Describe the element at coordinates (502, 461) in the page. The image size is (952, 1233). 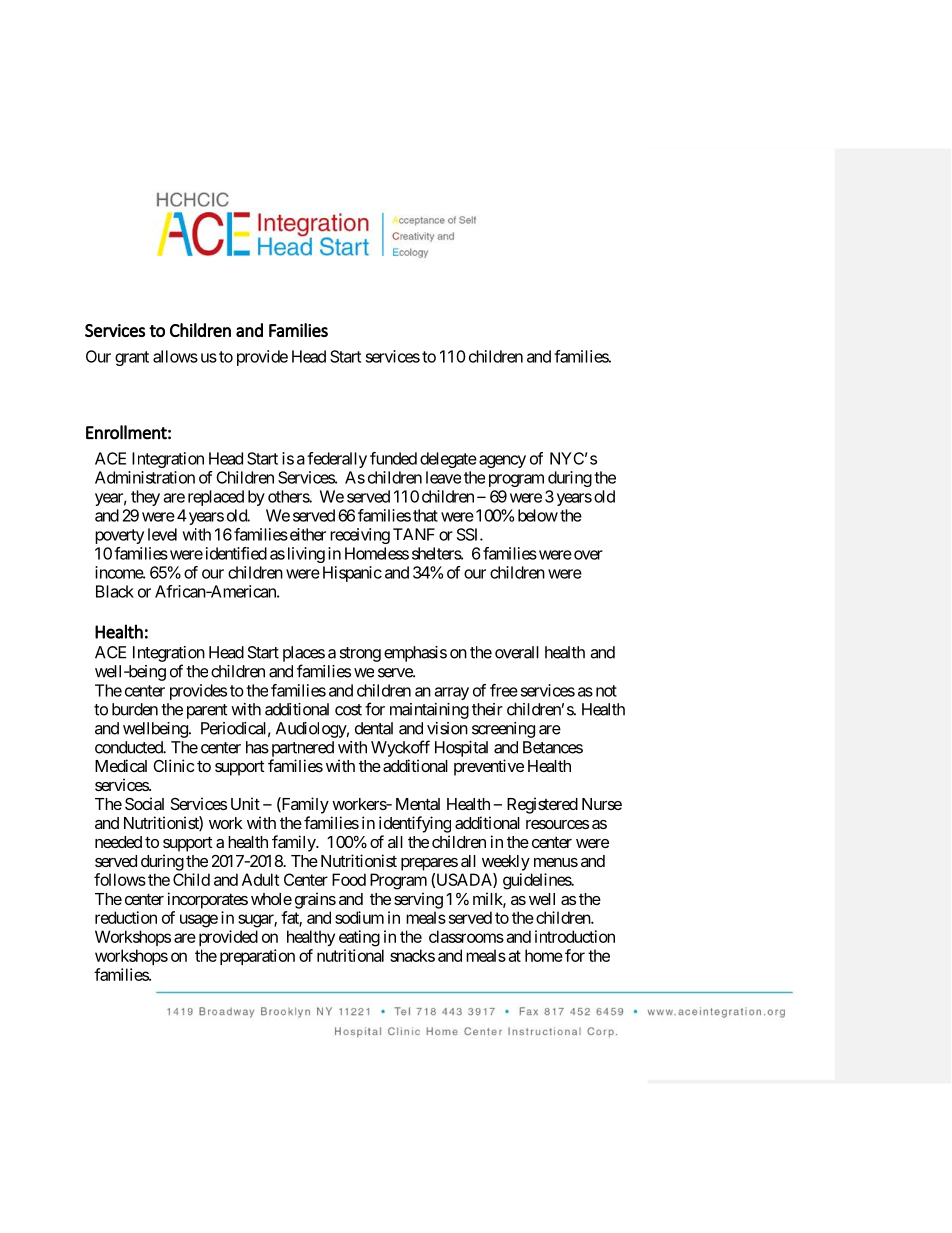
I see `agency` at that location.
